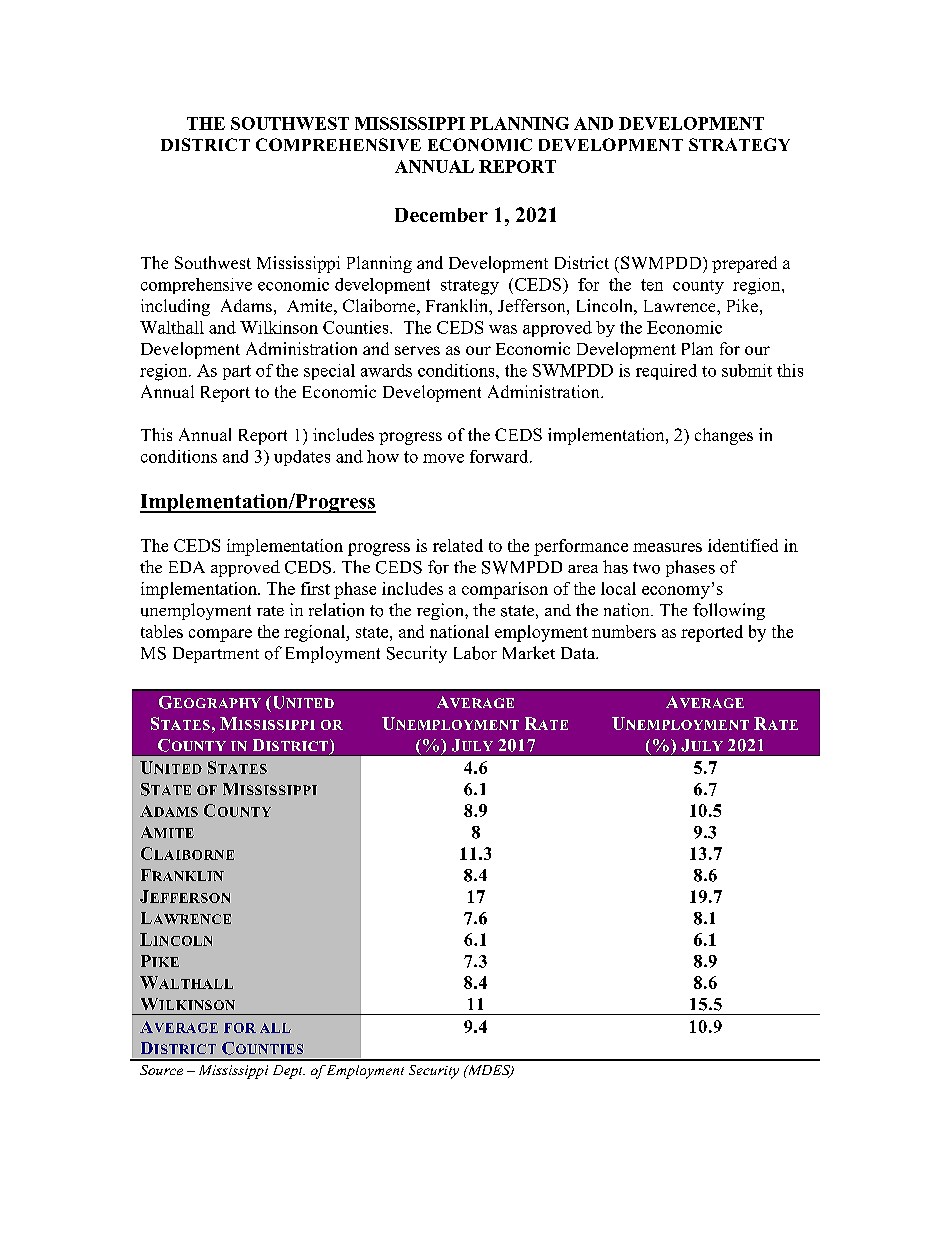 The width and height of the page is (952, 1233). Describe the element at coordinates (579, 653) in the page. I see `Data` at that location.
